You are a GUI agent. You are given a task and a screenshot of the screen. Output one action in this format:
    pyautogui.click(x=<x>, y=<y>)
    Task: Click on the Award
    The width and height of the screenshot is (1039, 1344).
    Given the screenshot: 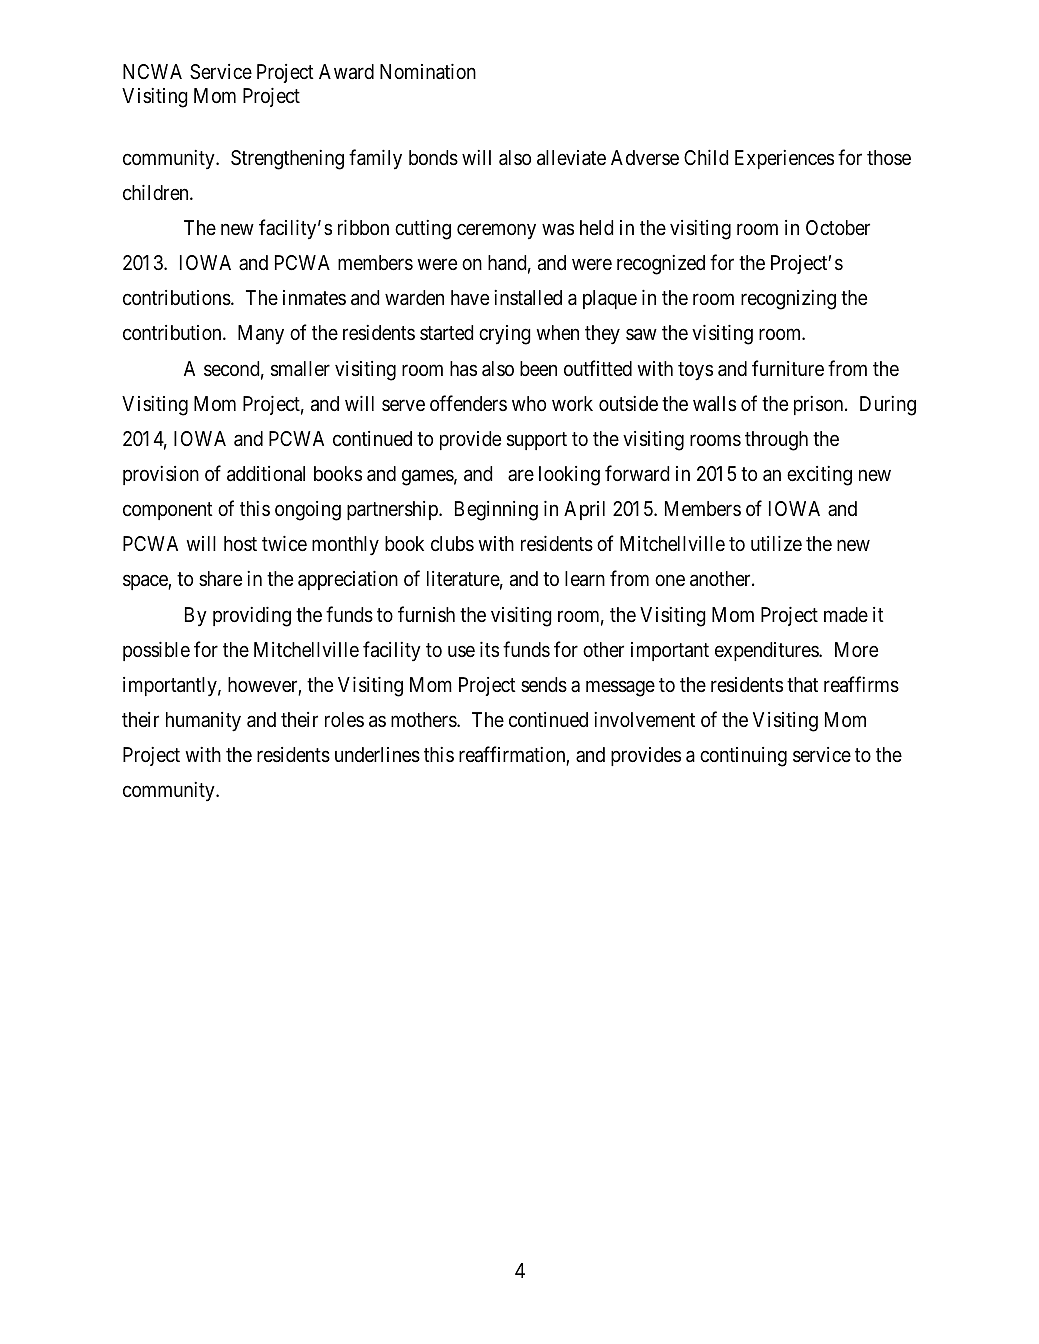 What is the action you would take?
    pyautogui.click(x=346, y=72)
